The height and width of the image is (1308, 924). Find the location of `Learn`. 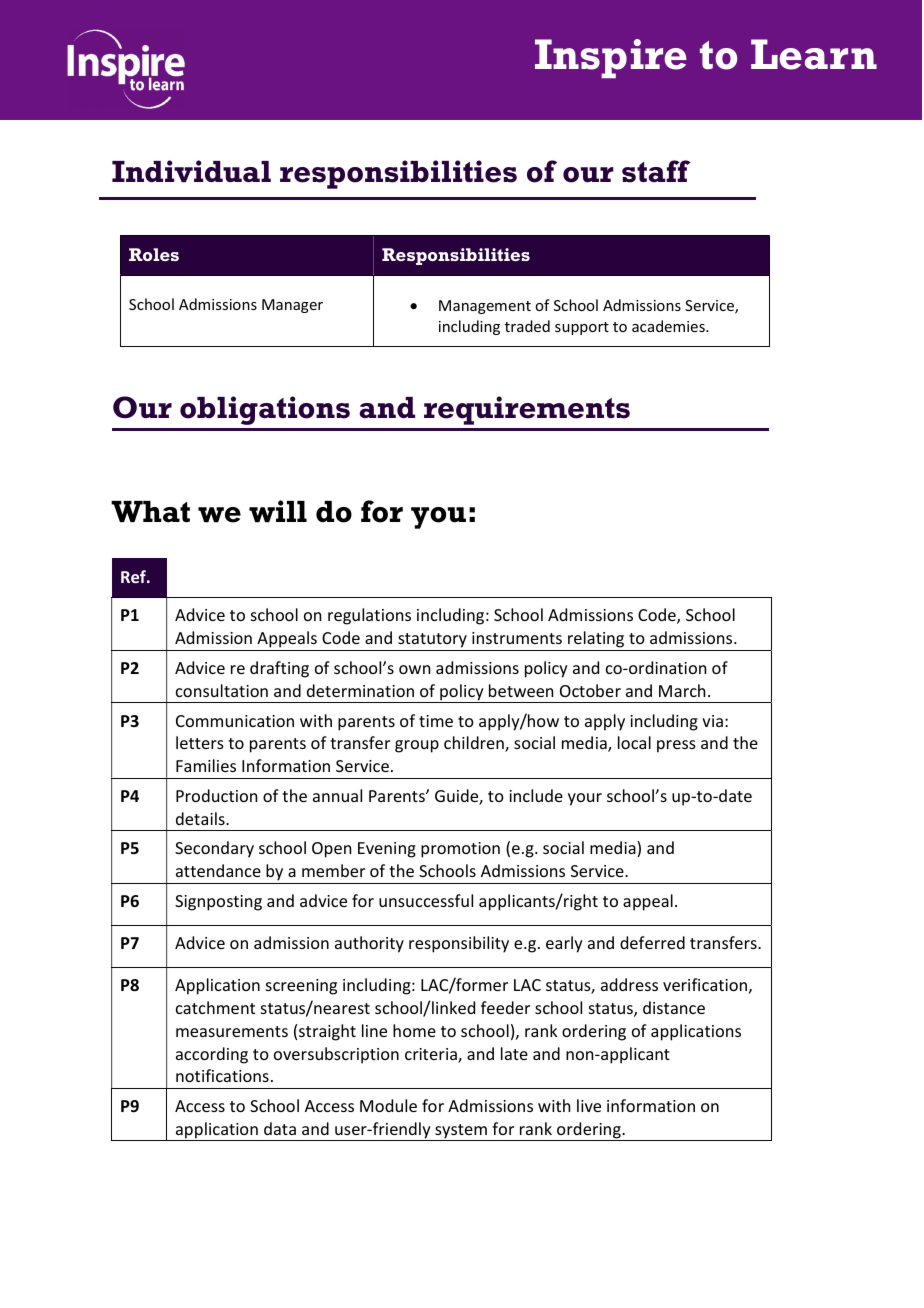

Learn is located at coordinates (814, 54).
